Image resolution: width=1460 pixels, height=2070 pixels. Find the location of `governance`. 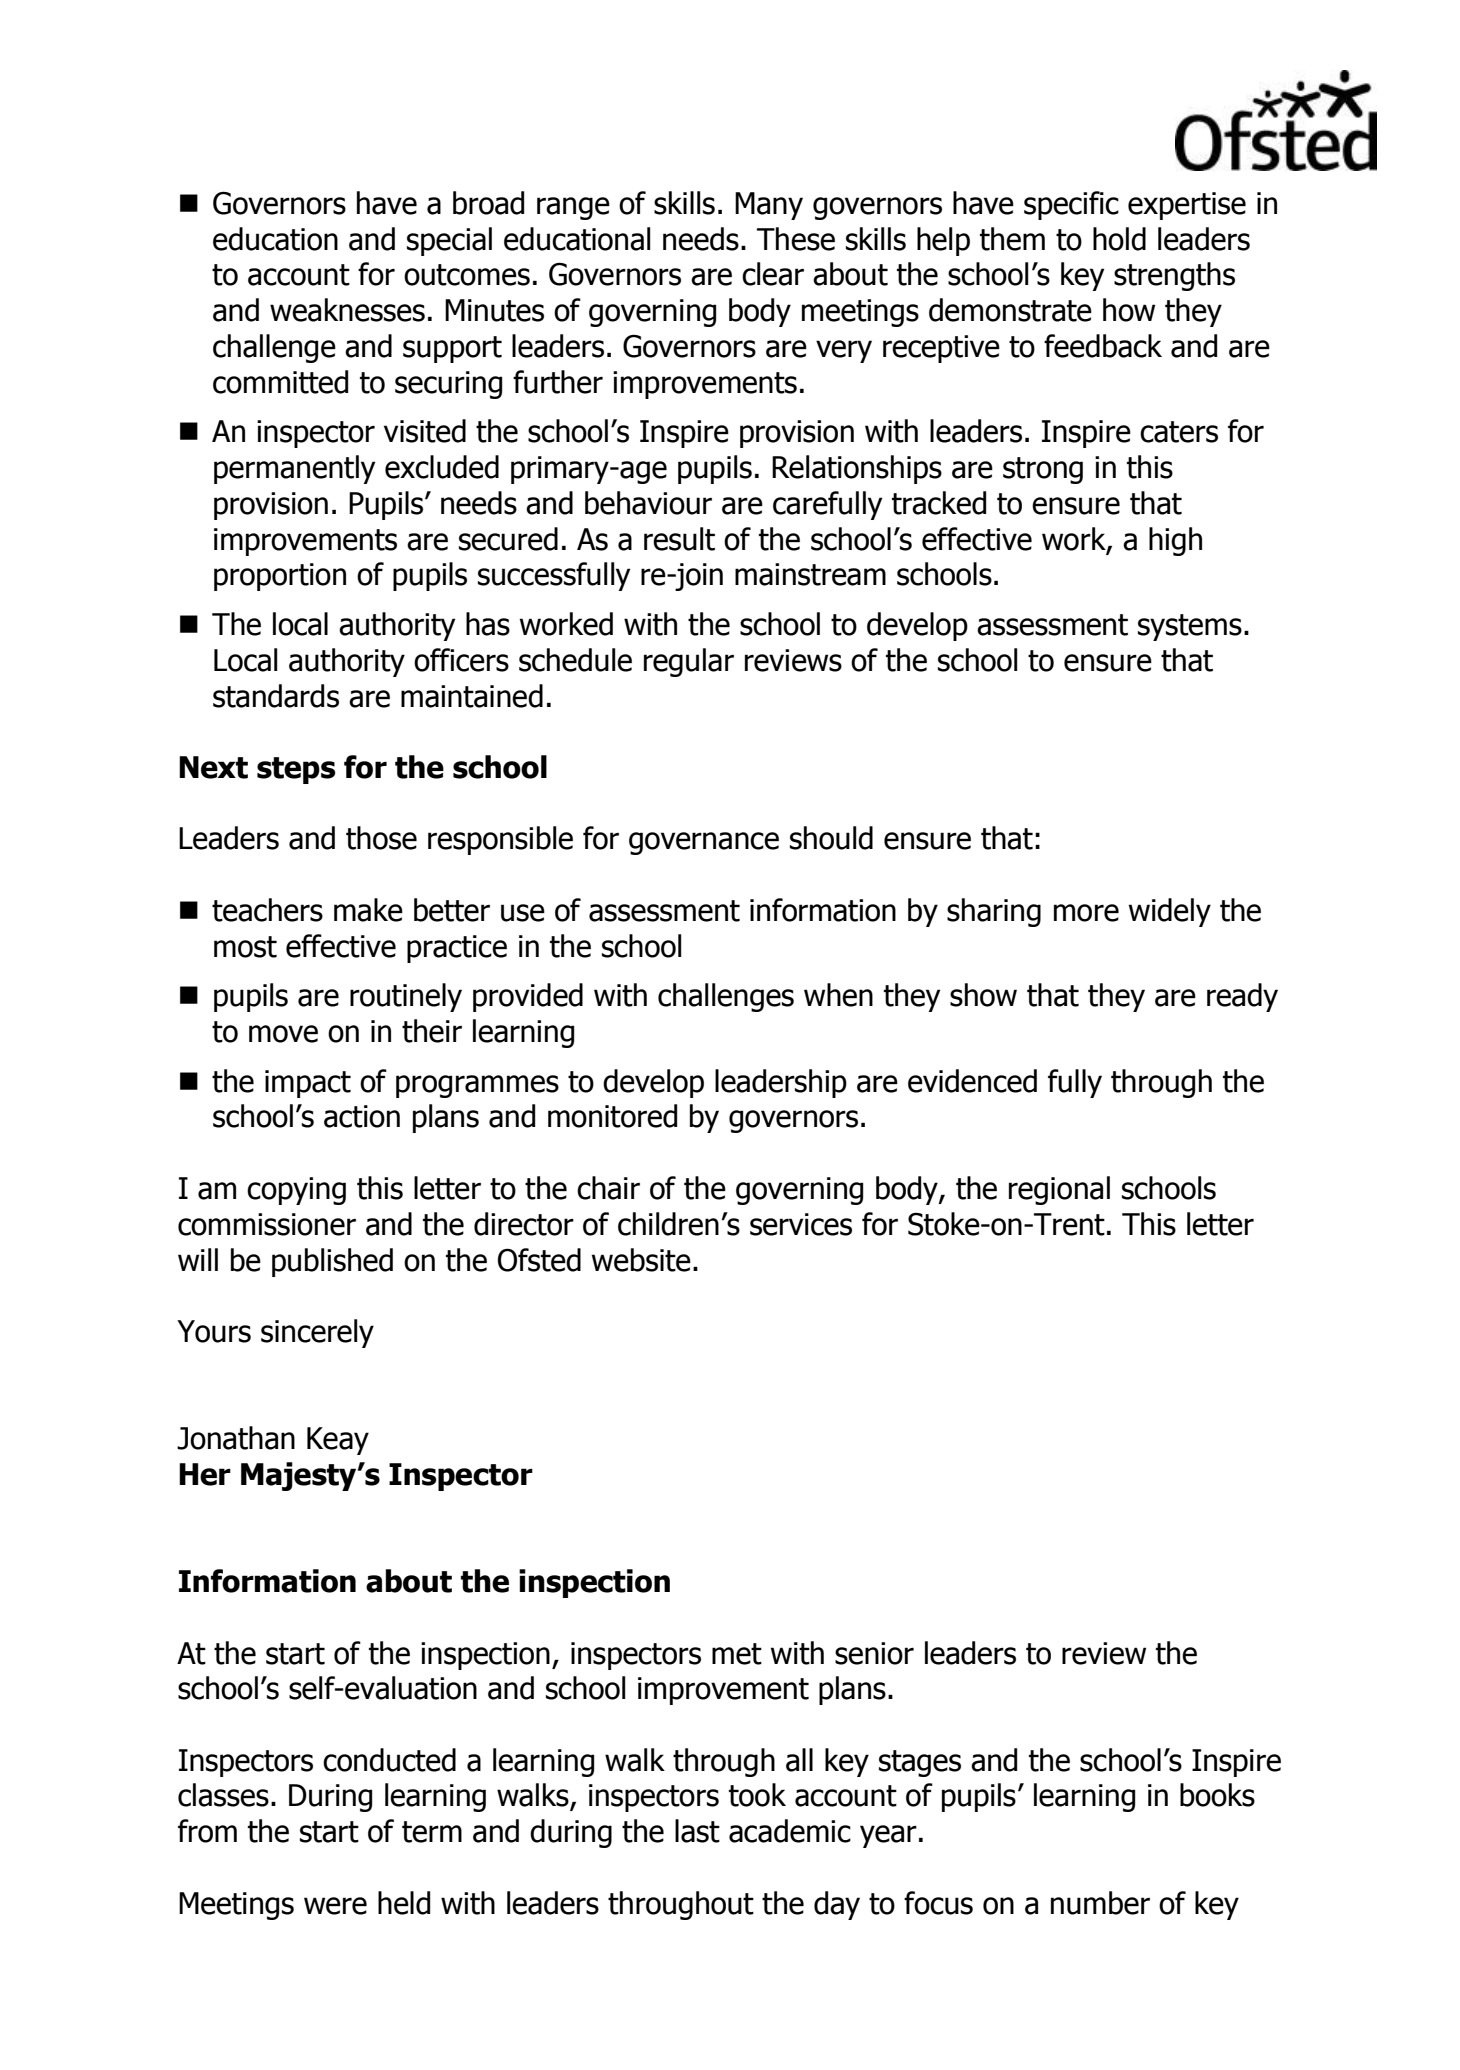

governance is located at coordinates (704, 843).
